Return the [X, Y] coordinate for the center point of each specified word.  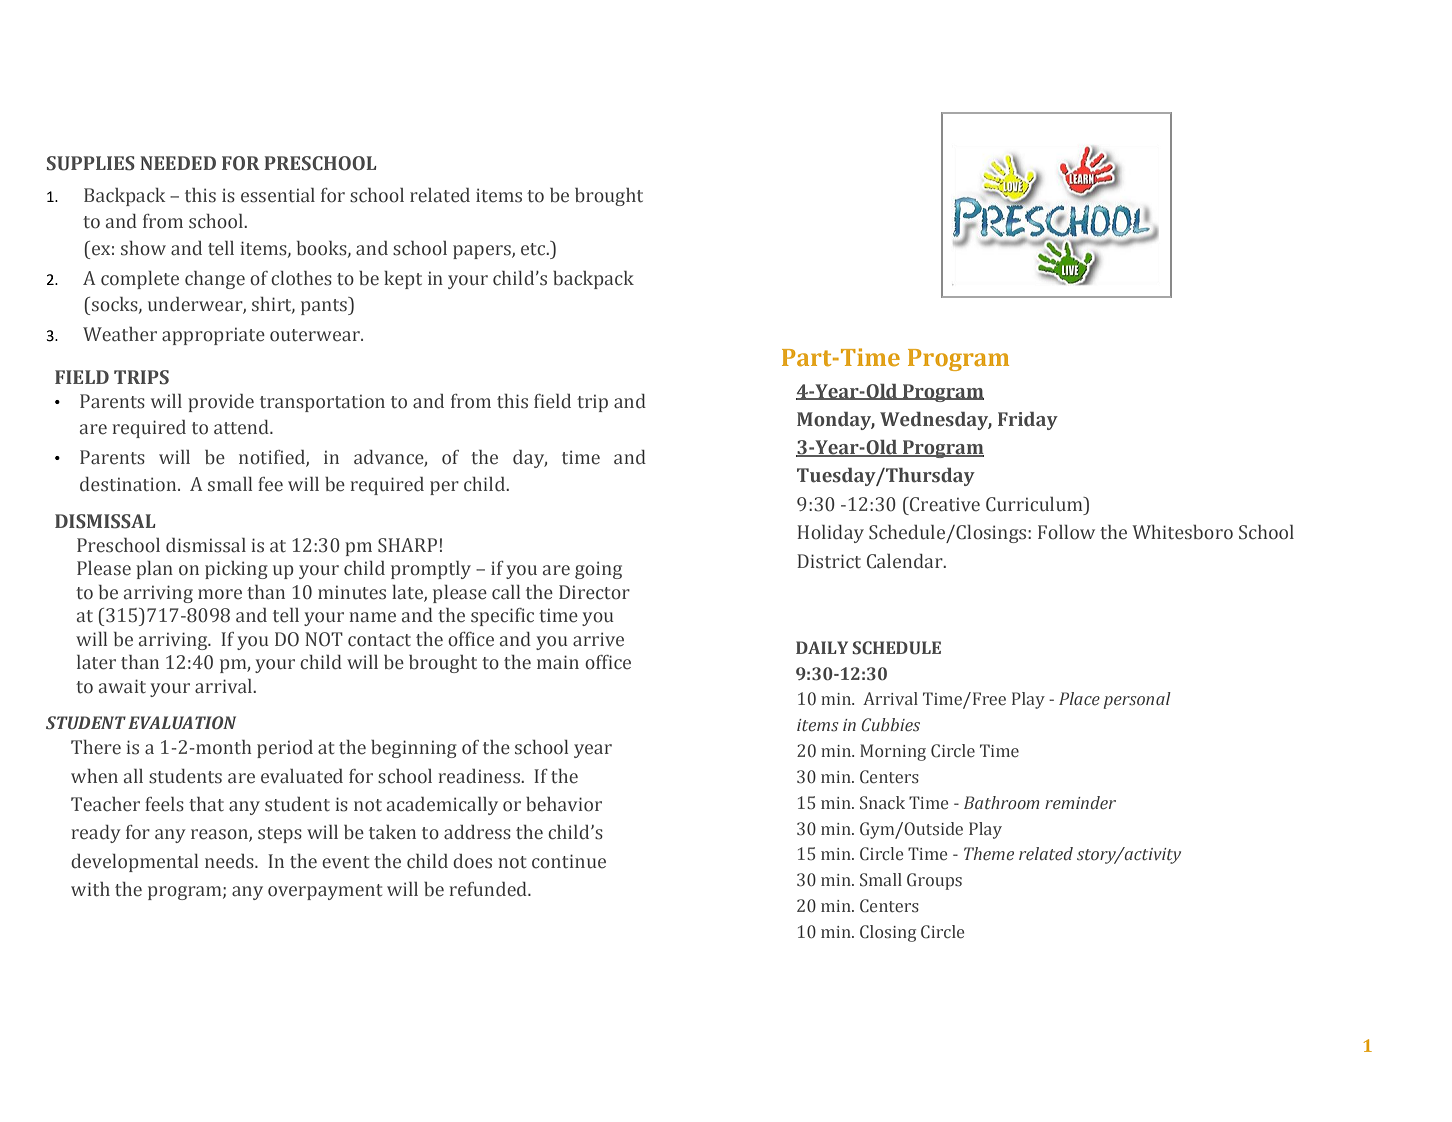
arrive [598, 639]
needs [230, 861]
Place [1079, 698]
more [220, 594]
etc [534, 249]
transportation [322, 403]
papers [483, 252]
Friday [1028, 421]
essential [278, 195]
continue [569, 861]
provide [221, 403]
